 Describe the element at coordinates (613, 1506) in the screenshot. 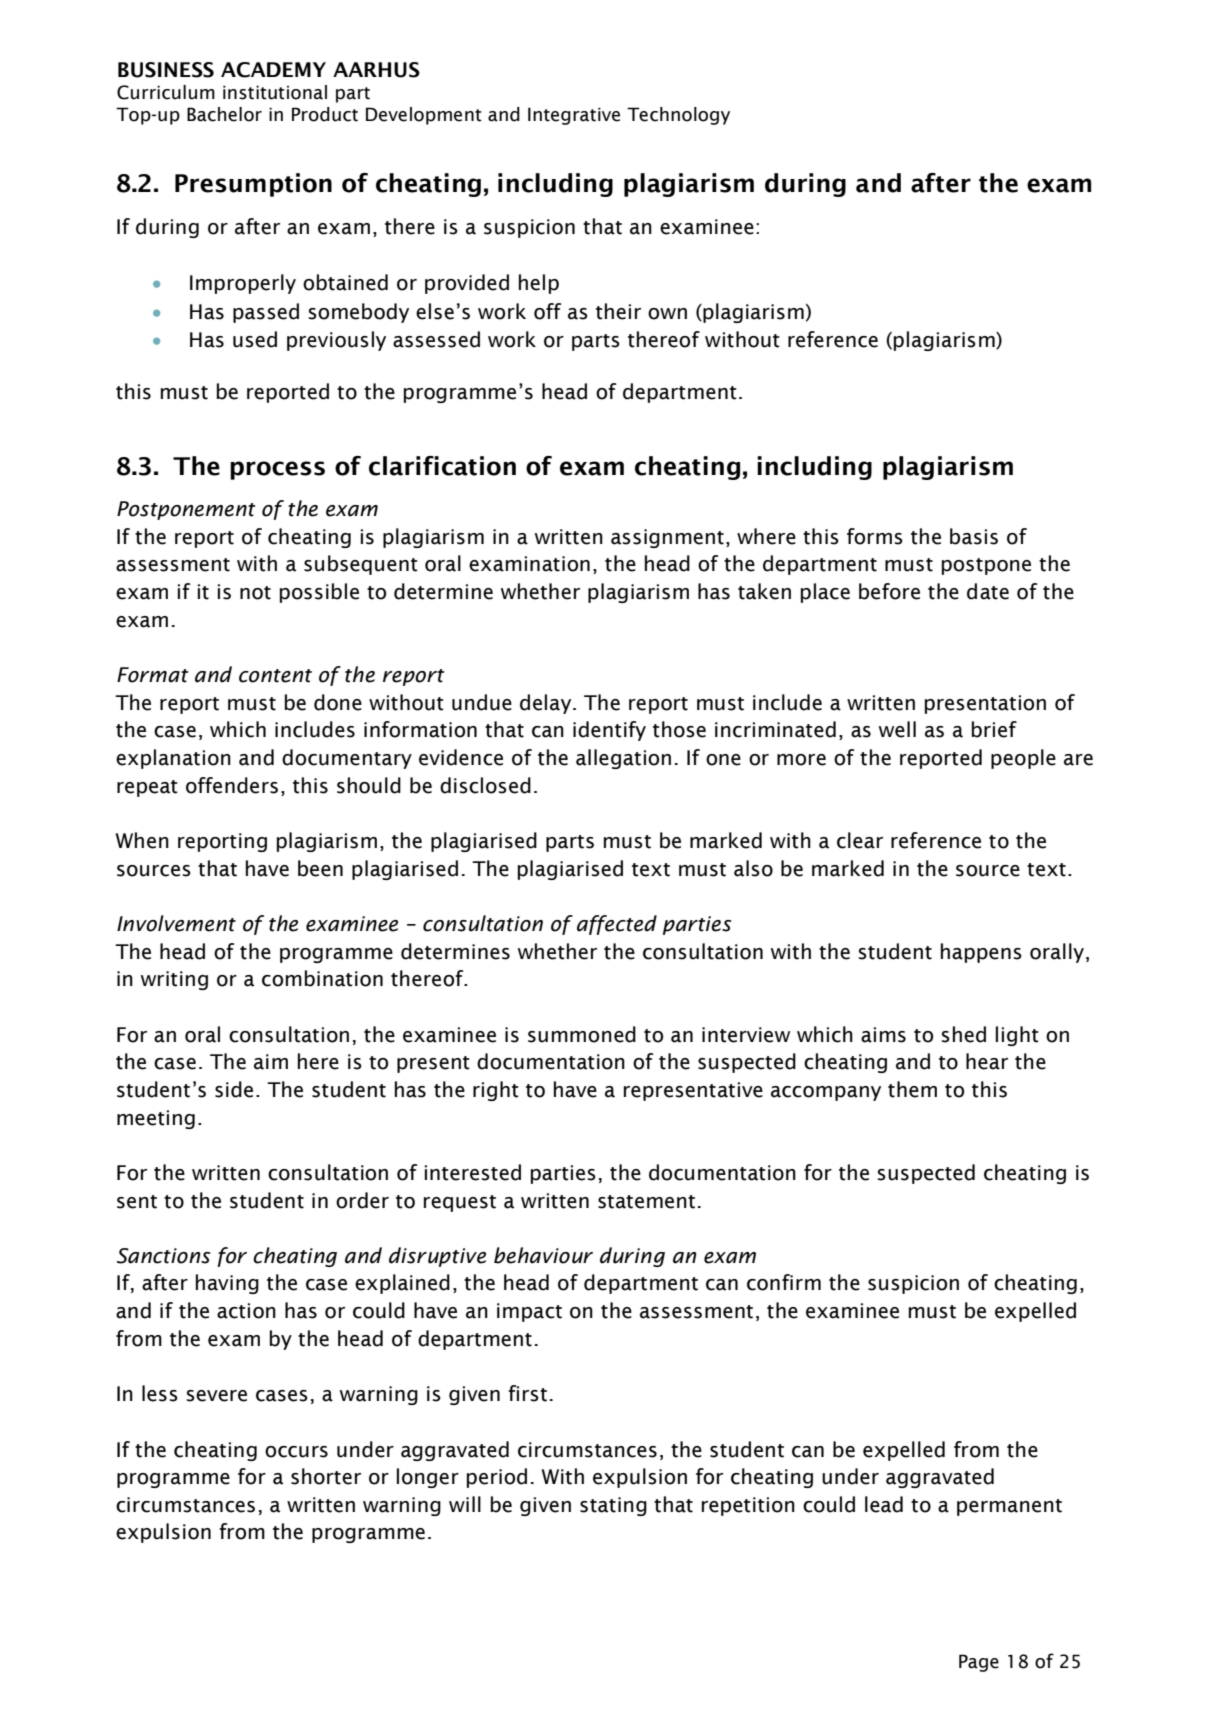

I see `stating` at that location.
